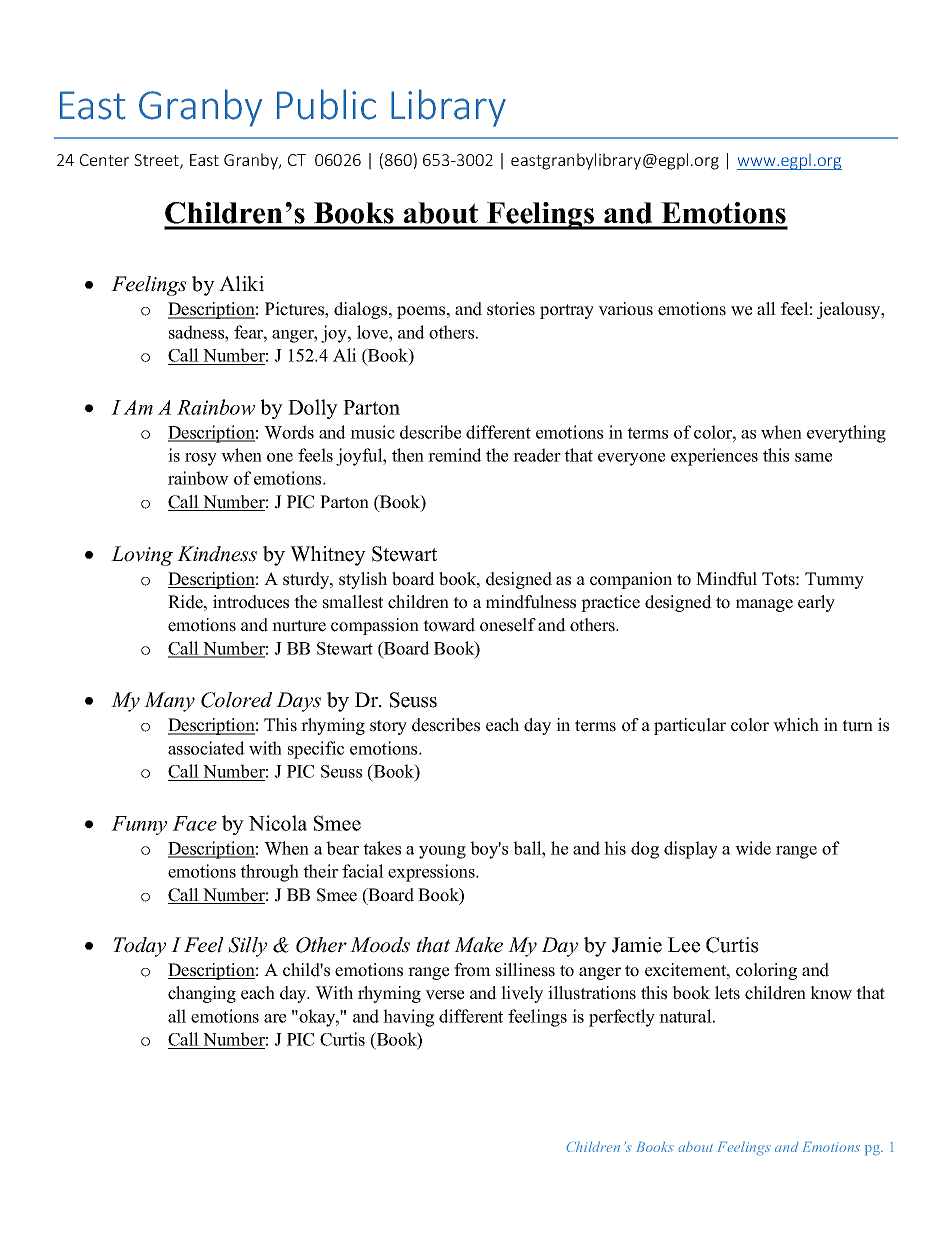 The width and height of the screenshot is (952, 1233). Describe the element at coordinates (326, 104) in the screenshot. I see `Public` at that location.
